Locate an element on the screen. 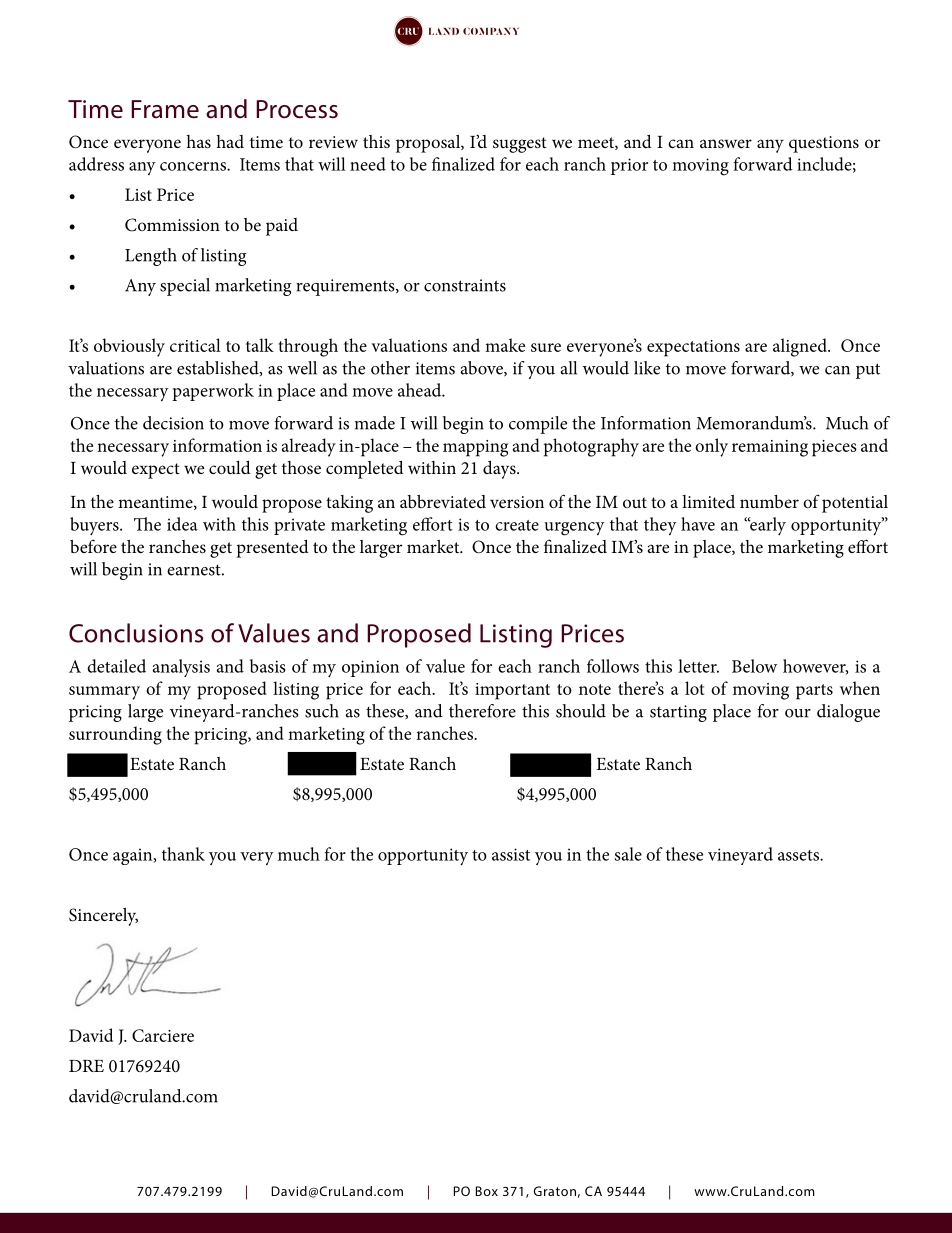  important is located at coordinates (512, 691).
